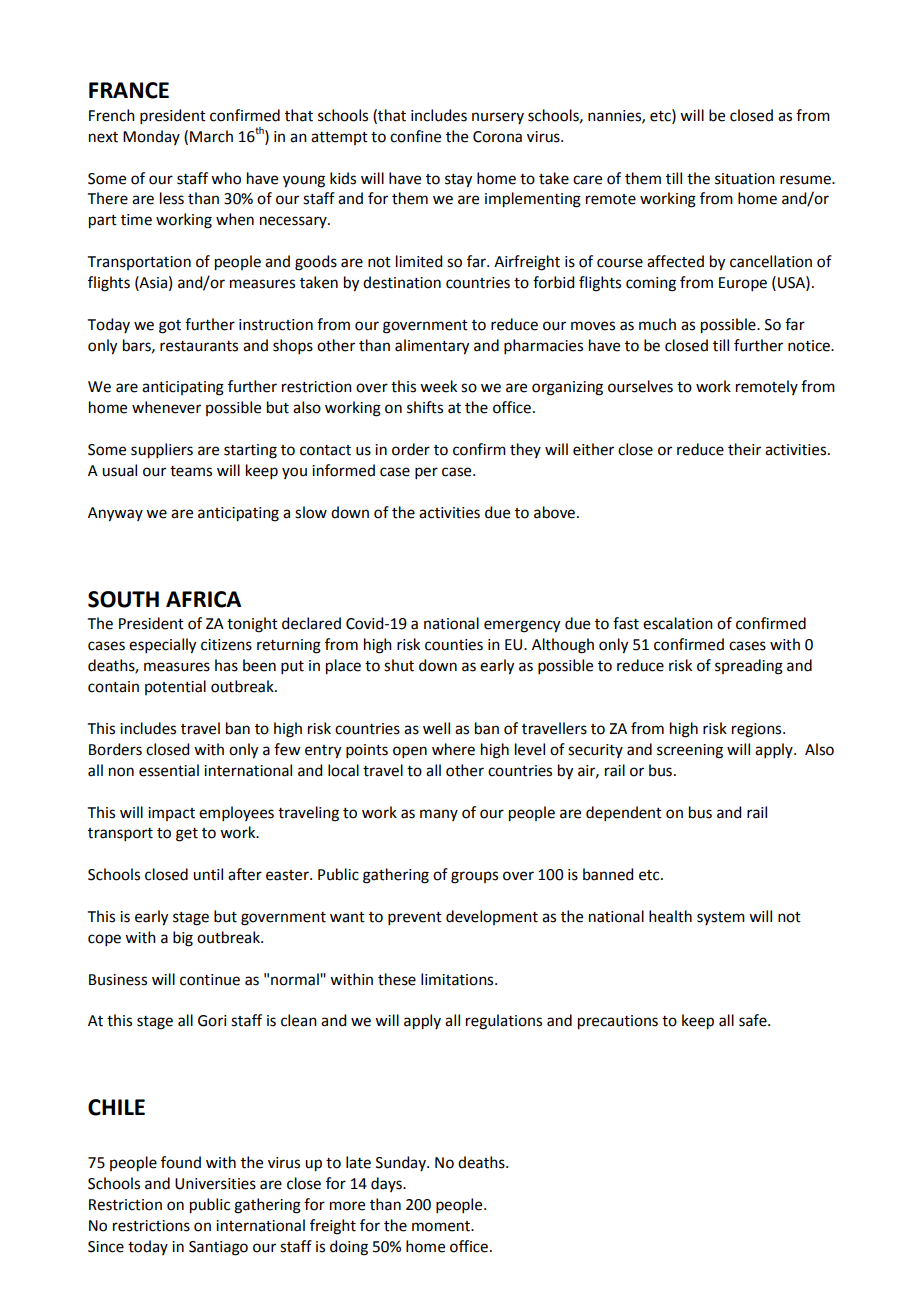  Describe the element at coordinates (426, 473) in the page. I see `per` at that location.
